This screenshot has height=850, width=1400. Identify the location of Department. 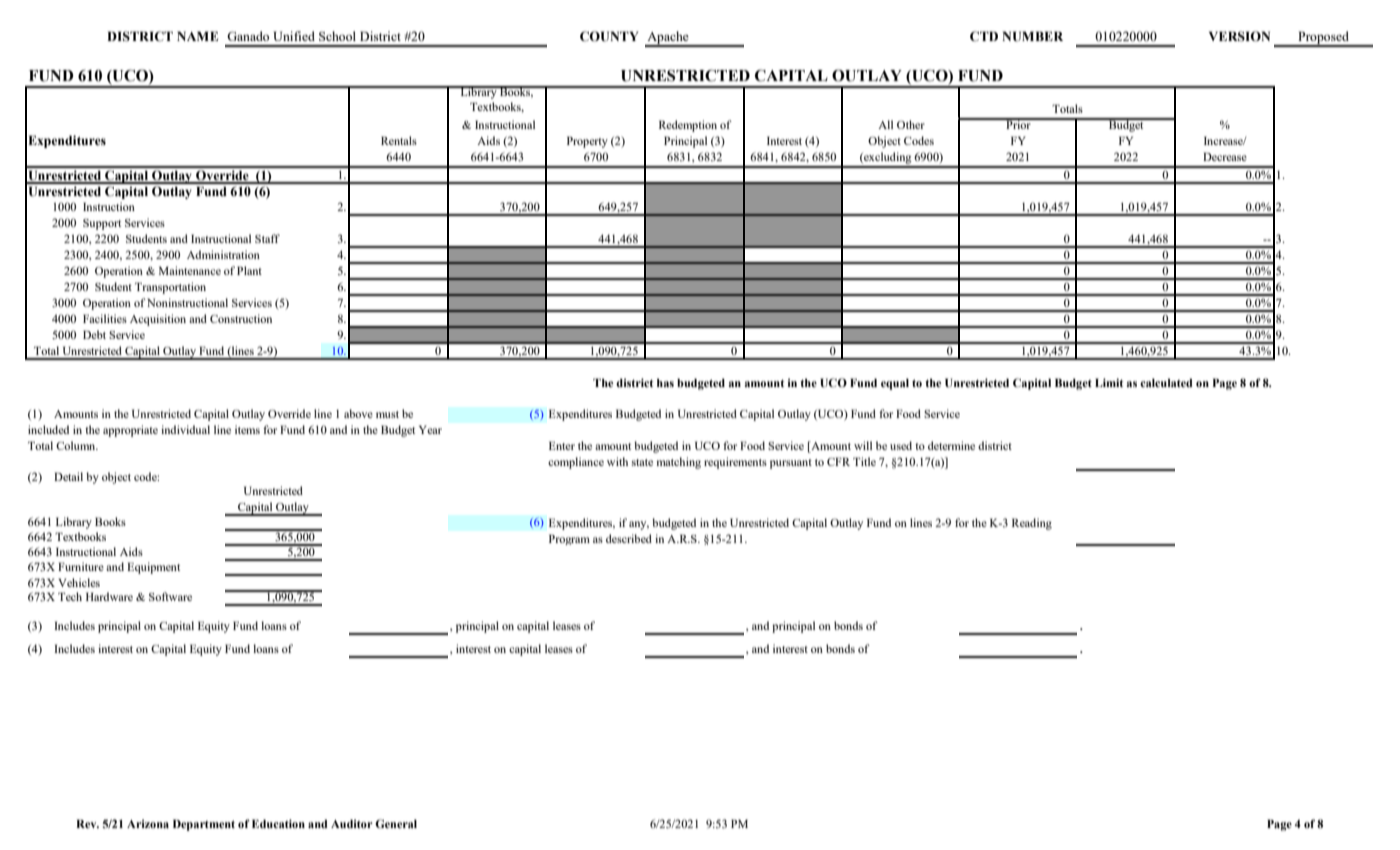
(204, 825).
